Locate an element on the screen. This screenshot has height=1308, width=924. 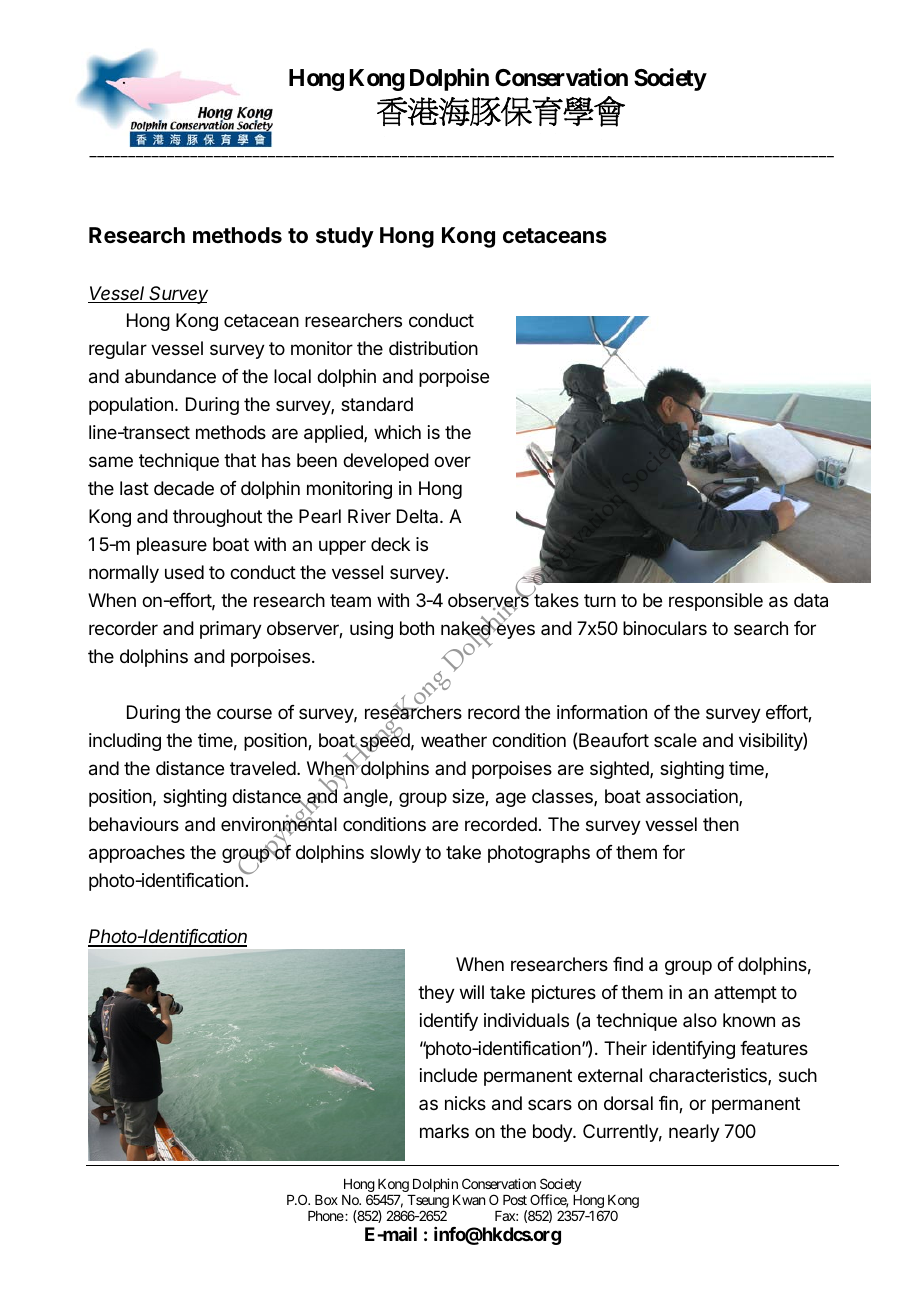
used is located at coordinates (184, 572).
